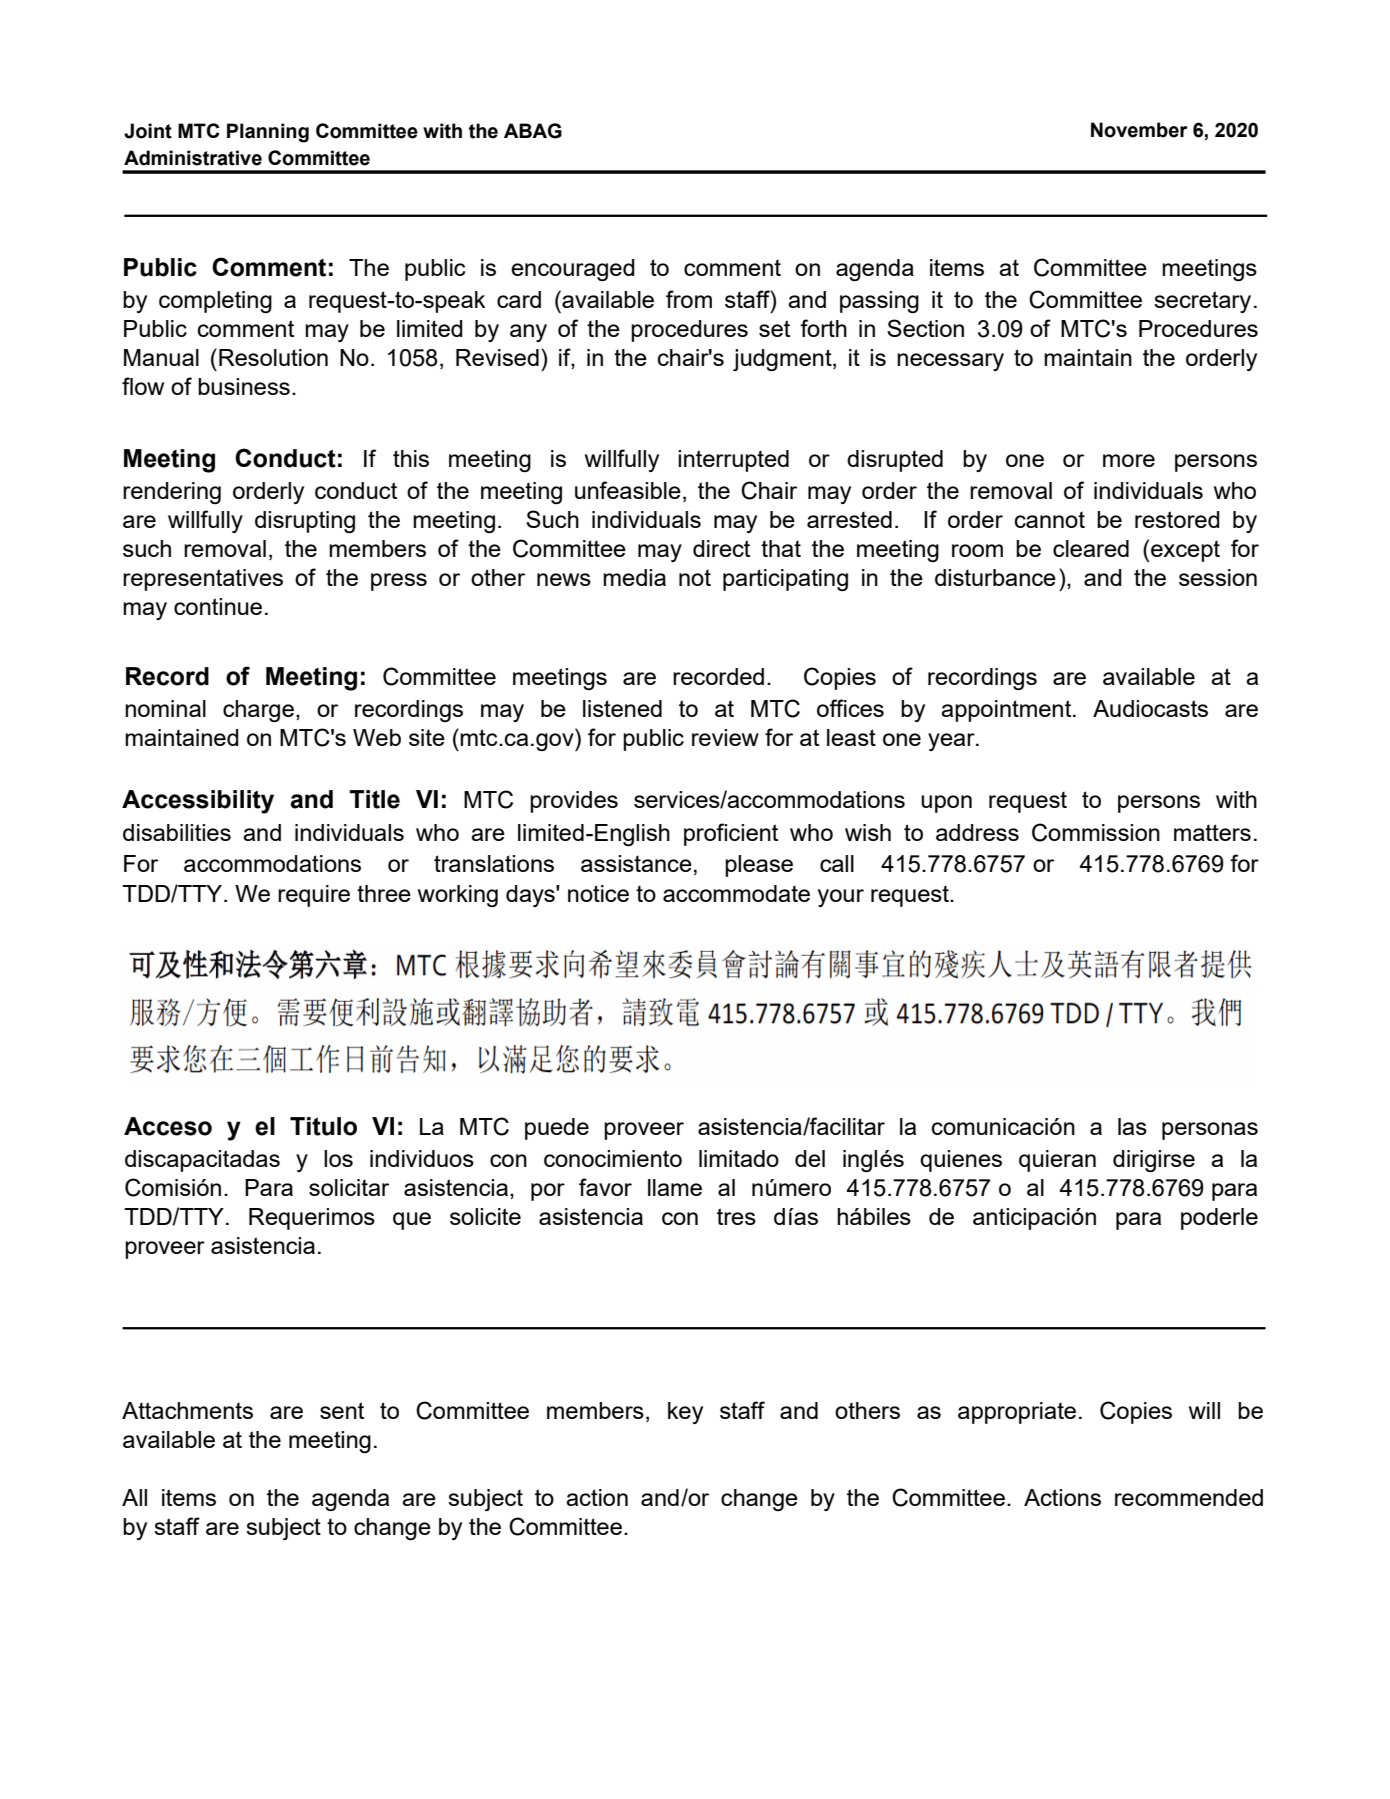 This page has height=1799, width=1390. Describe the element at coordinates (1139, 130) in the page. I see `November` at that location.
